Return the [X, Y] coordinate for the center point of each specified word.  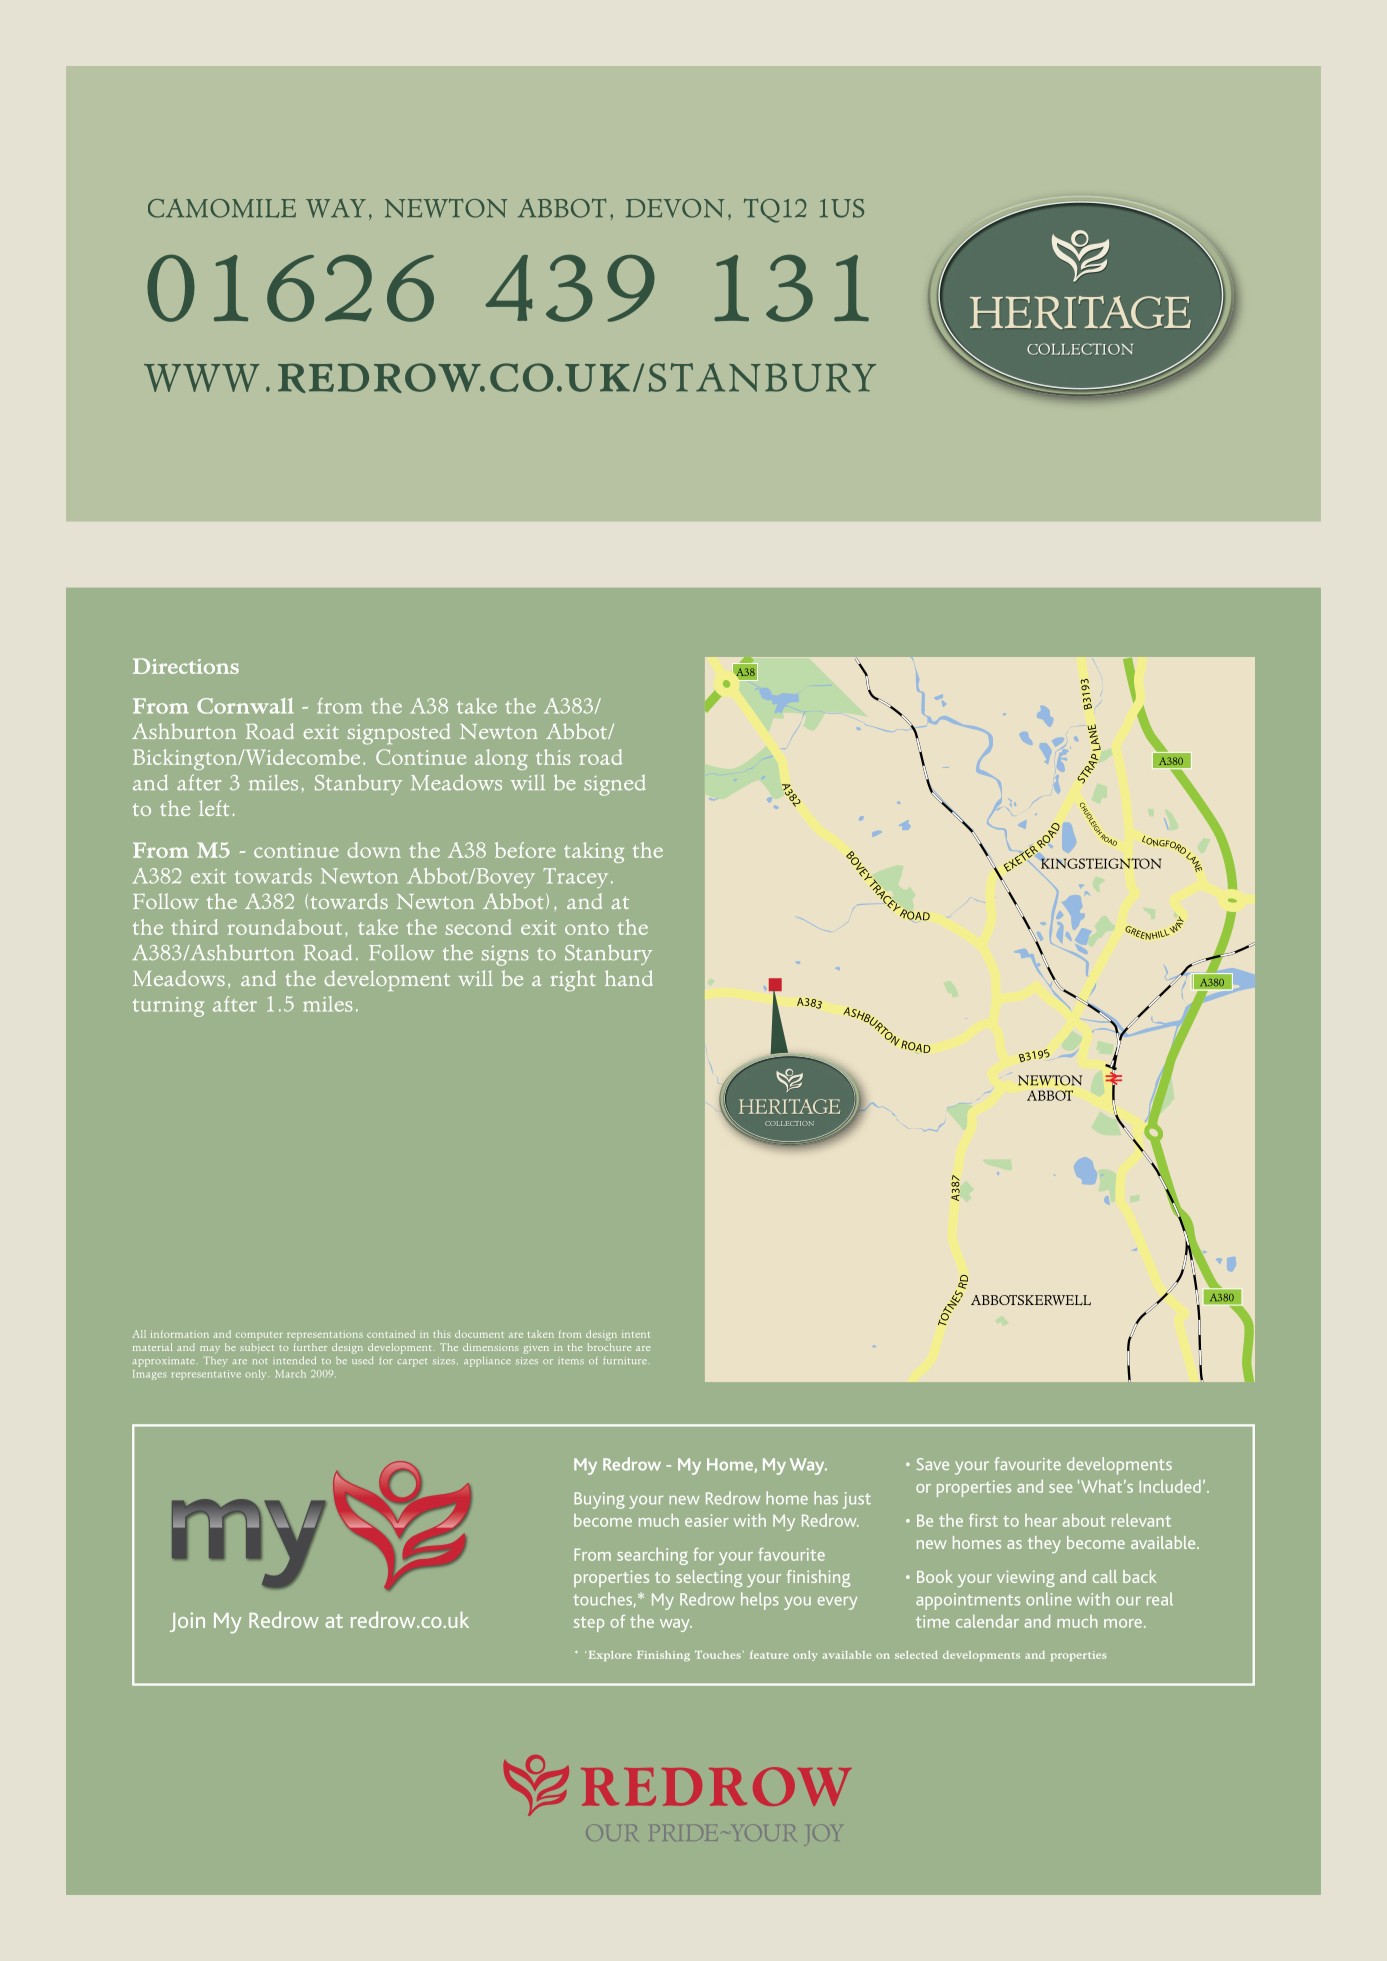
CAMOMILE [222, 208]
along [501, 759]
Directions [186, 666]
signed [615, 785]
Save [933, 1464]
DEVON [675, 208]
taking [594, 852]
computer [259, 1336]
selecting [709, 1578]
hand [629, 978]
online [1049, 1599]
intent [636, 1335]
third [194, 927]
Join [187, 1622]
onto [587, 929]
